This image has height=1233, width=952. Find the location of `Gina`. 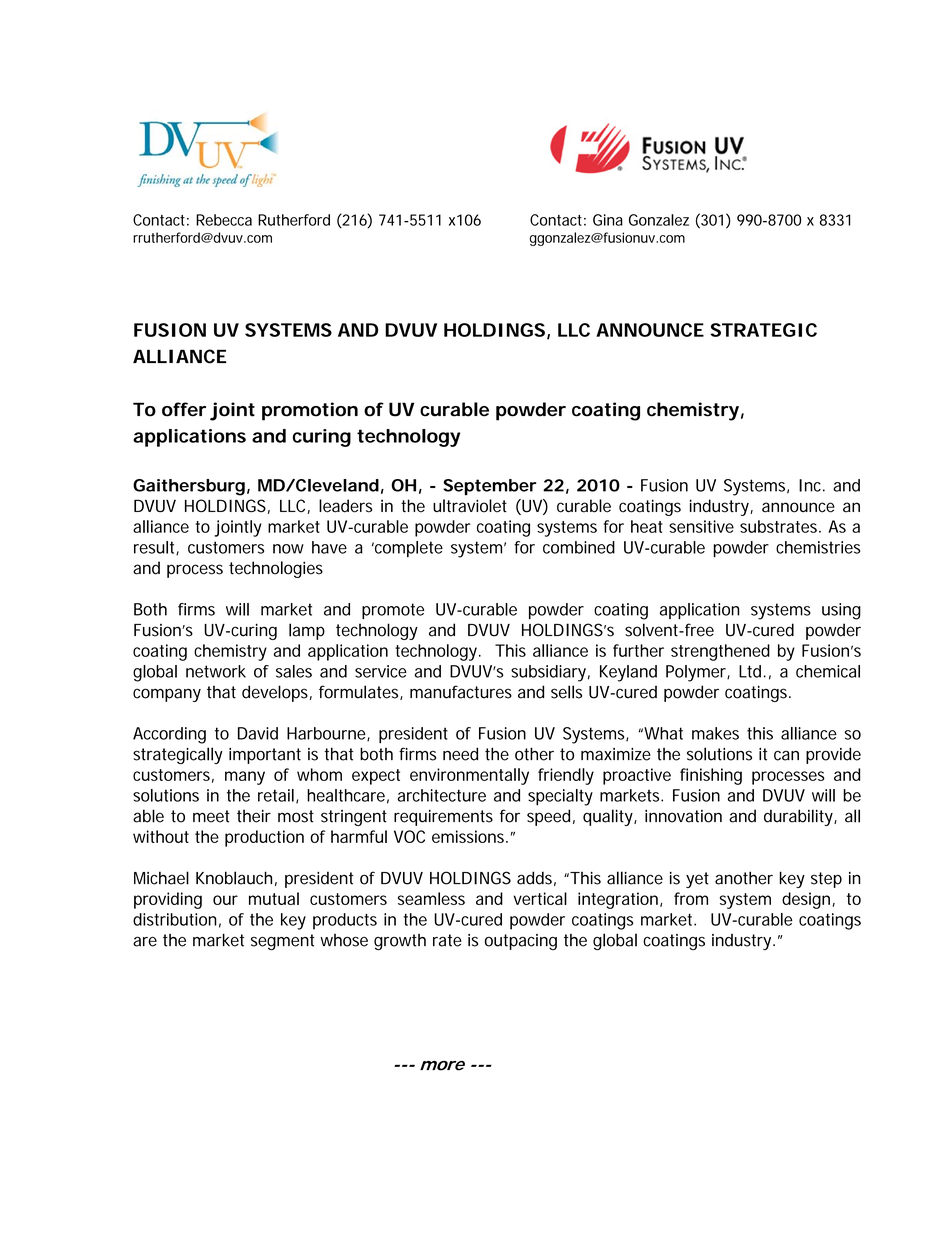

Gina is located at coordinates (608, 220).
